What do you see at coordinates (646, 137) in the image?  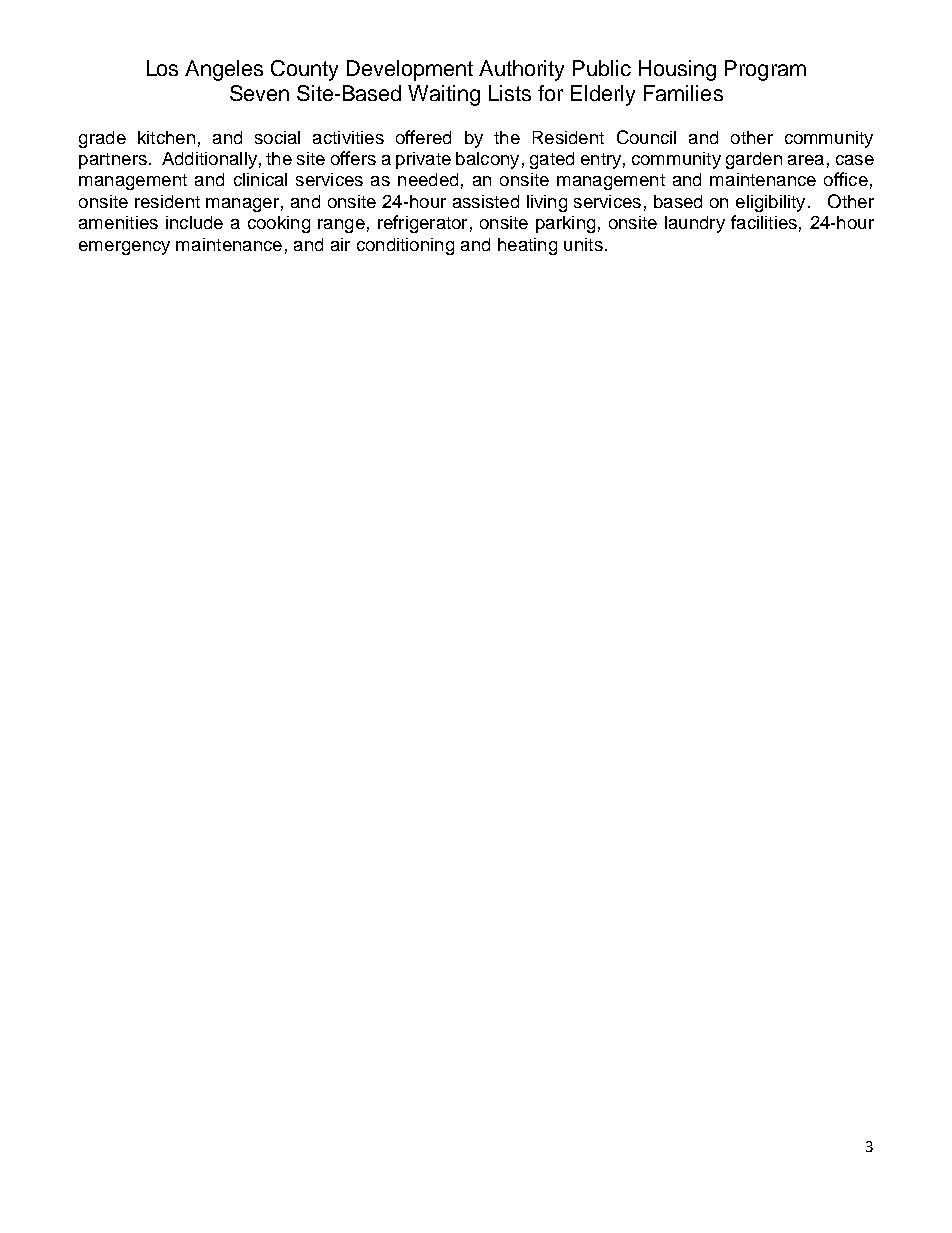 I see `Council` at bounding box center [646, 137].
